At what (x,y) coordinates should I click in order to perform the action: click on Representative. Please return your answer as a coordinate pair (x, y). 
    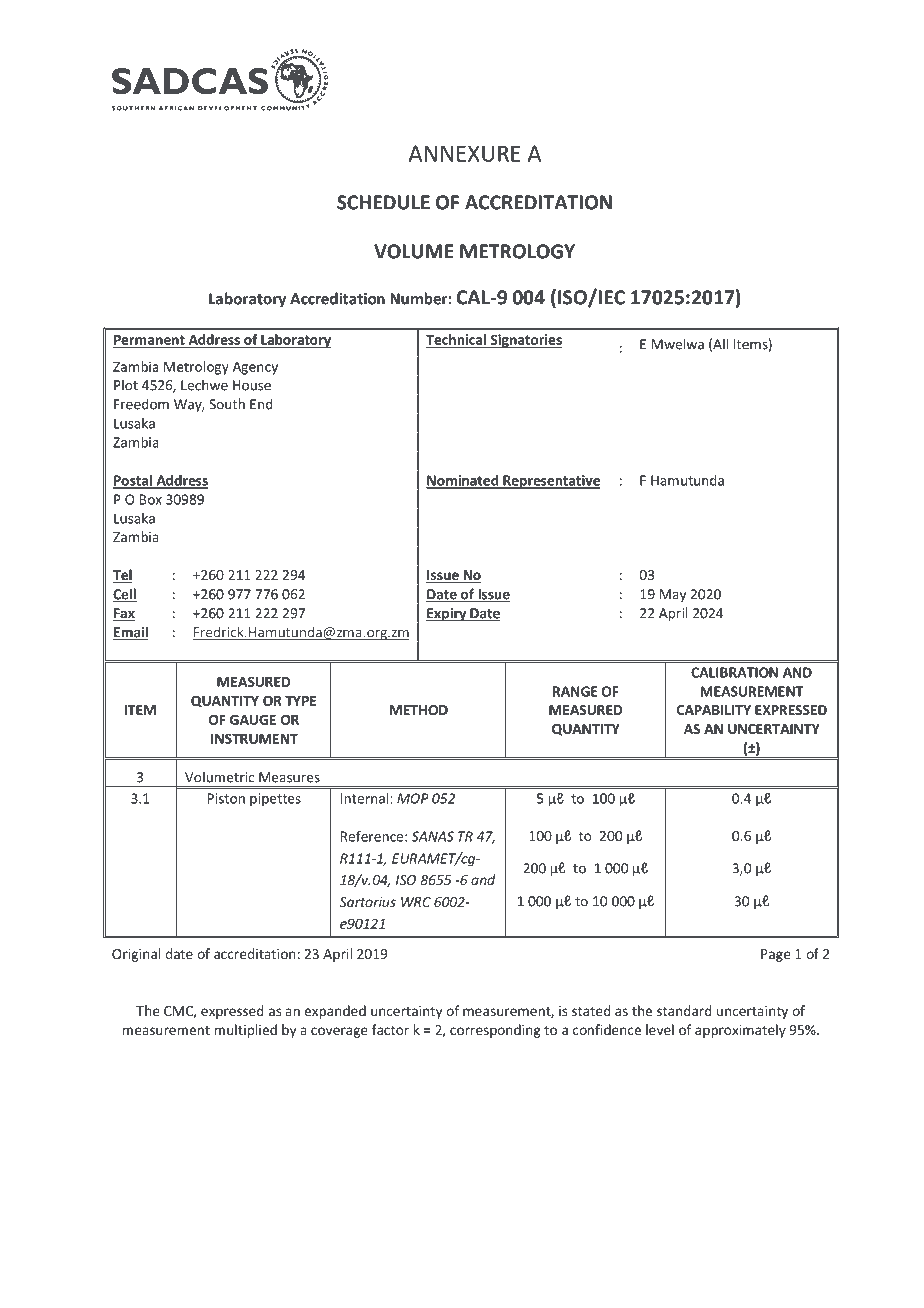
    Looking at the image, I should click on (550, 482).
